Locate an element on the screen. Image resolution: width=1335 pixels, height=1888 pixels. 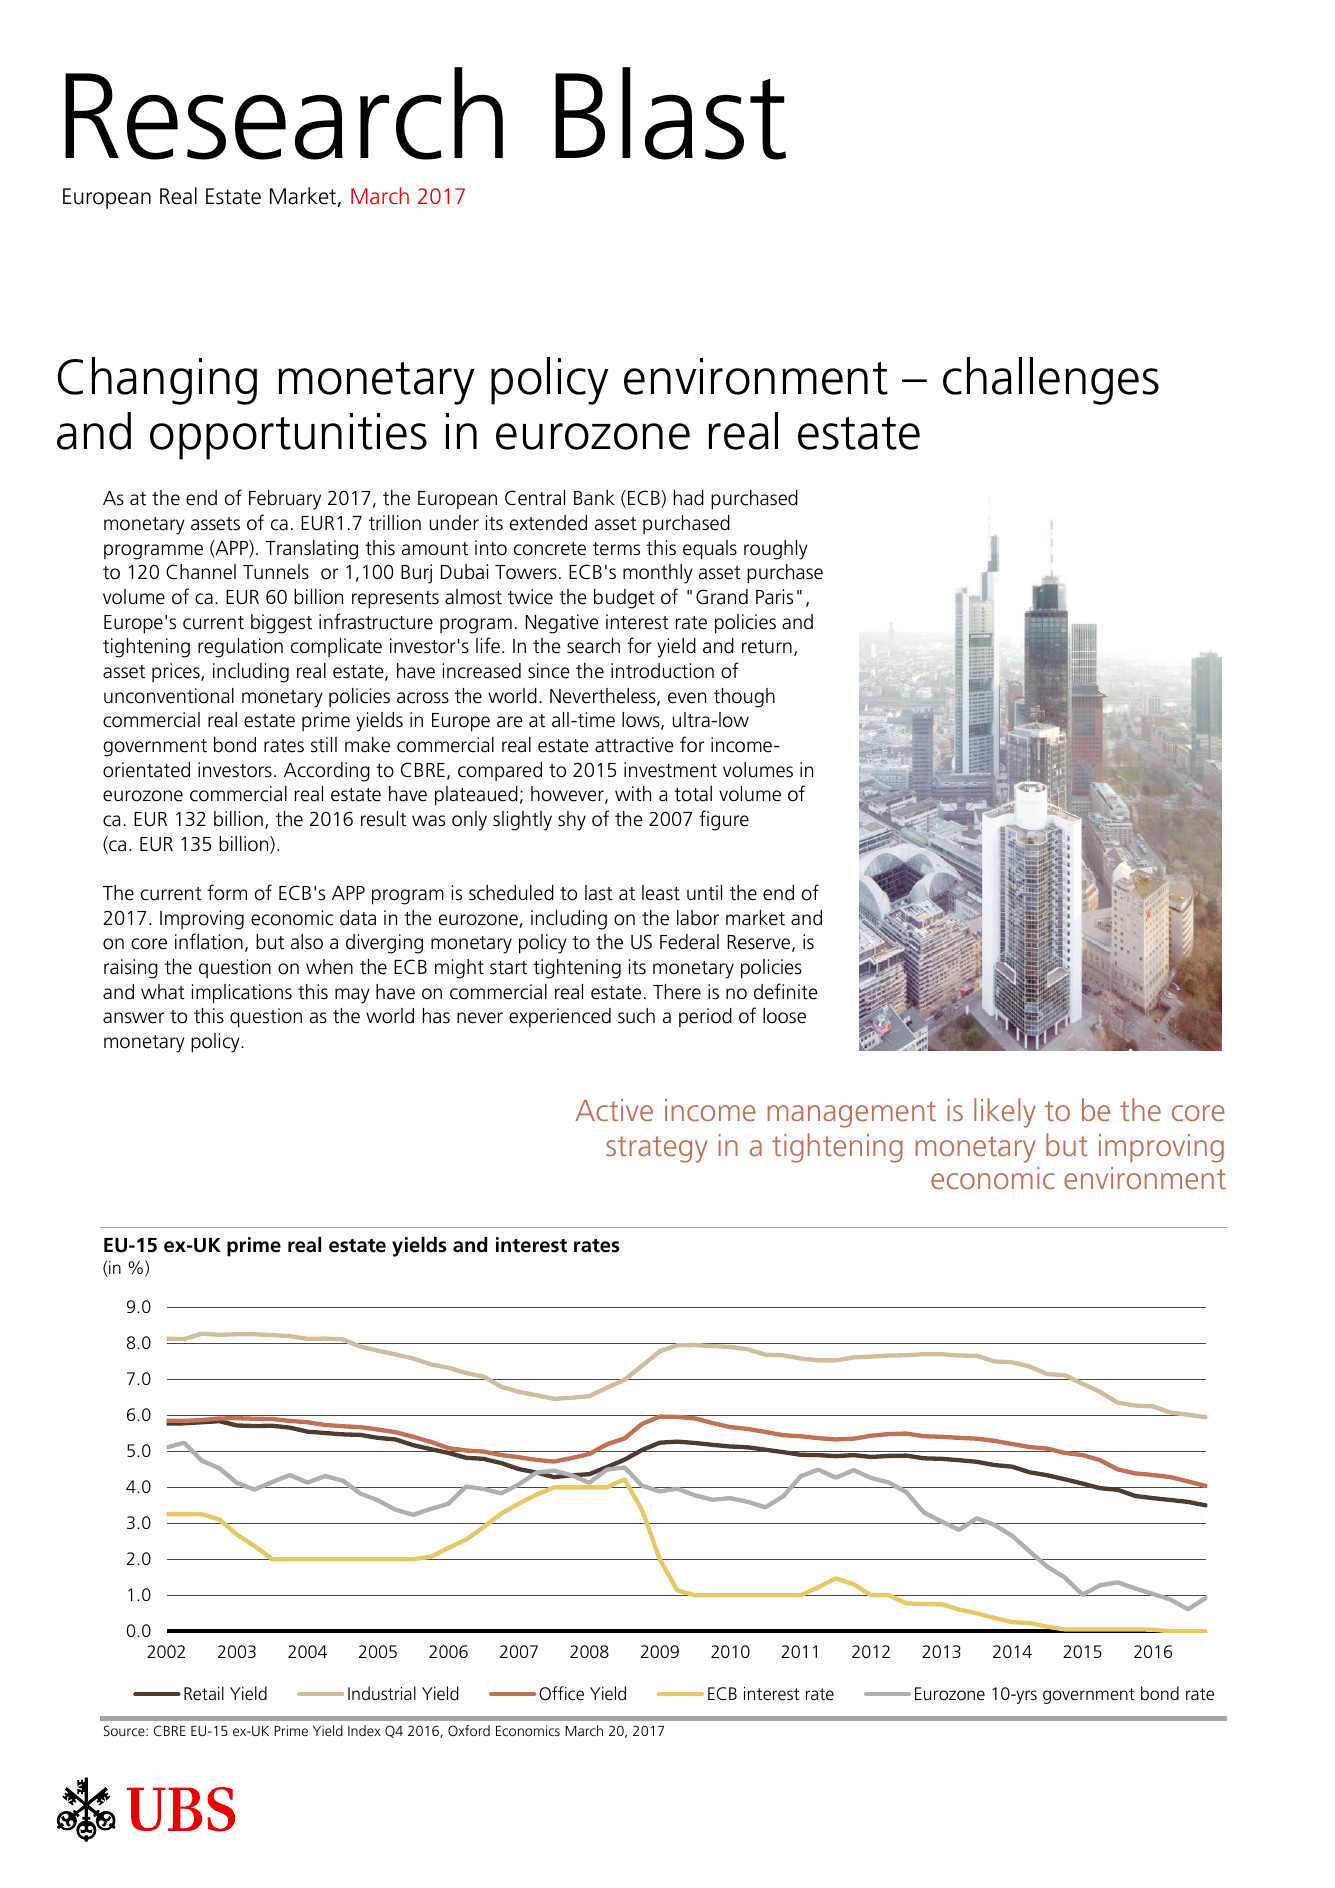
Source is located at coordinates (125, 1730).
